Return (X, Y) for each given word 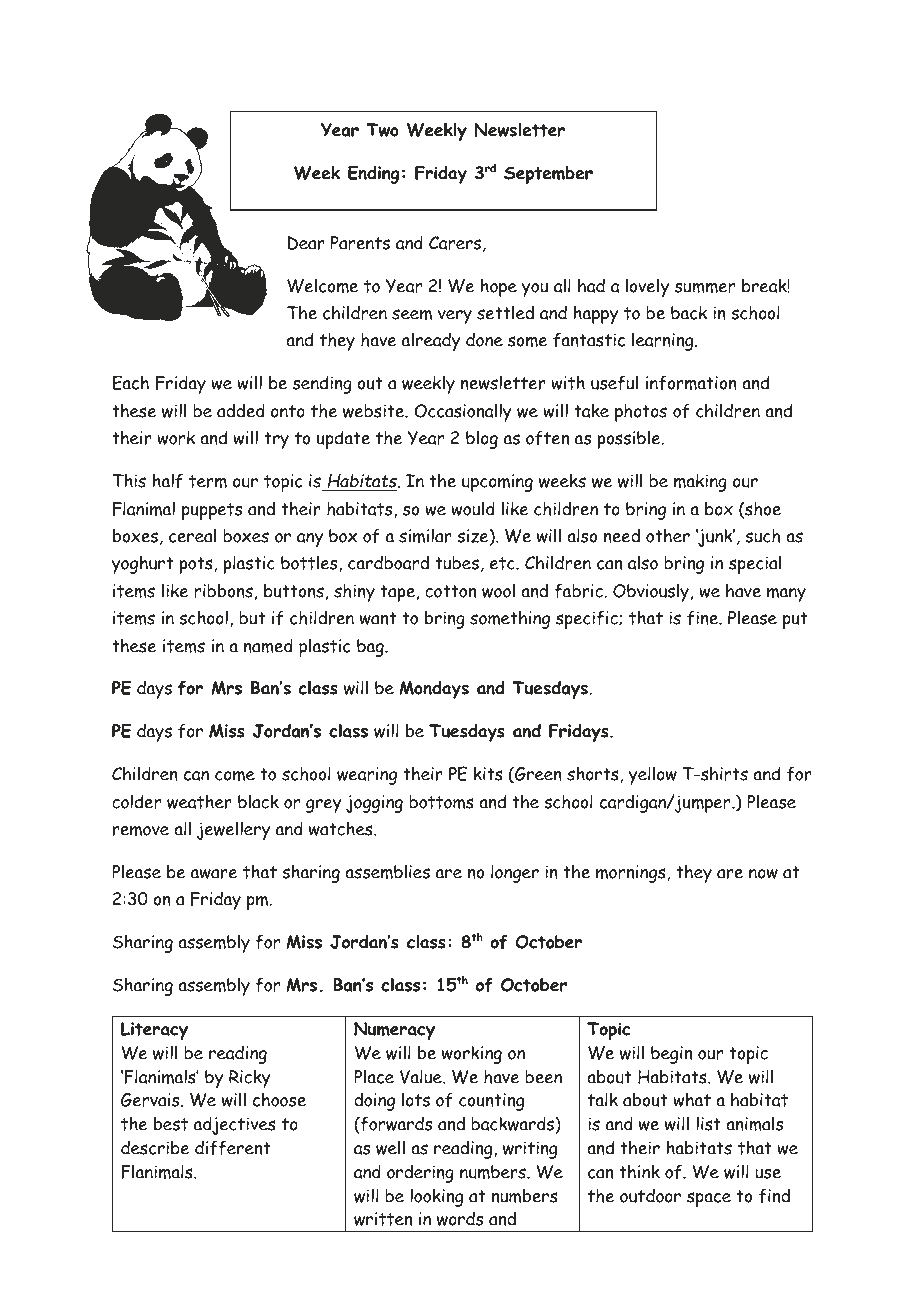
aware (214, 874)
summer (705, 287)
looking (436, 1197)
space (709, 1199)
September (548, 175)
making (700, 482)
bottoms (441, 802)
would (473, 508)
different (232, 1148)
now (763, 874)
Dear (306, 243)
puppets (212, 511)
